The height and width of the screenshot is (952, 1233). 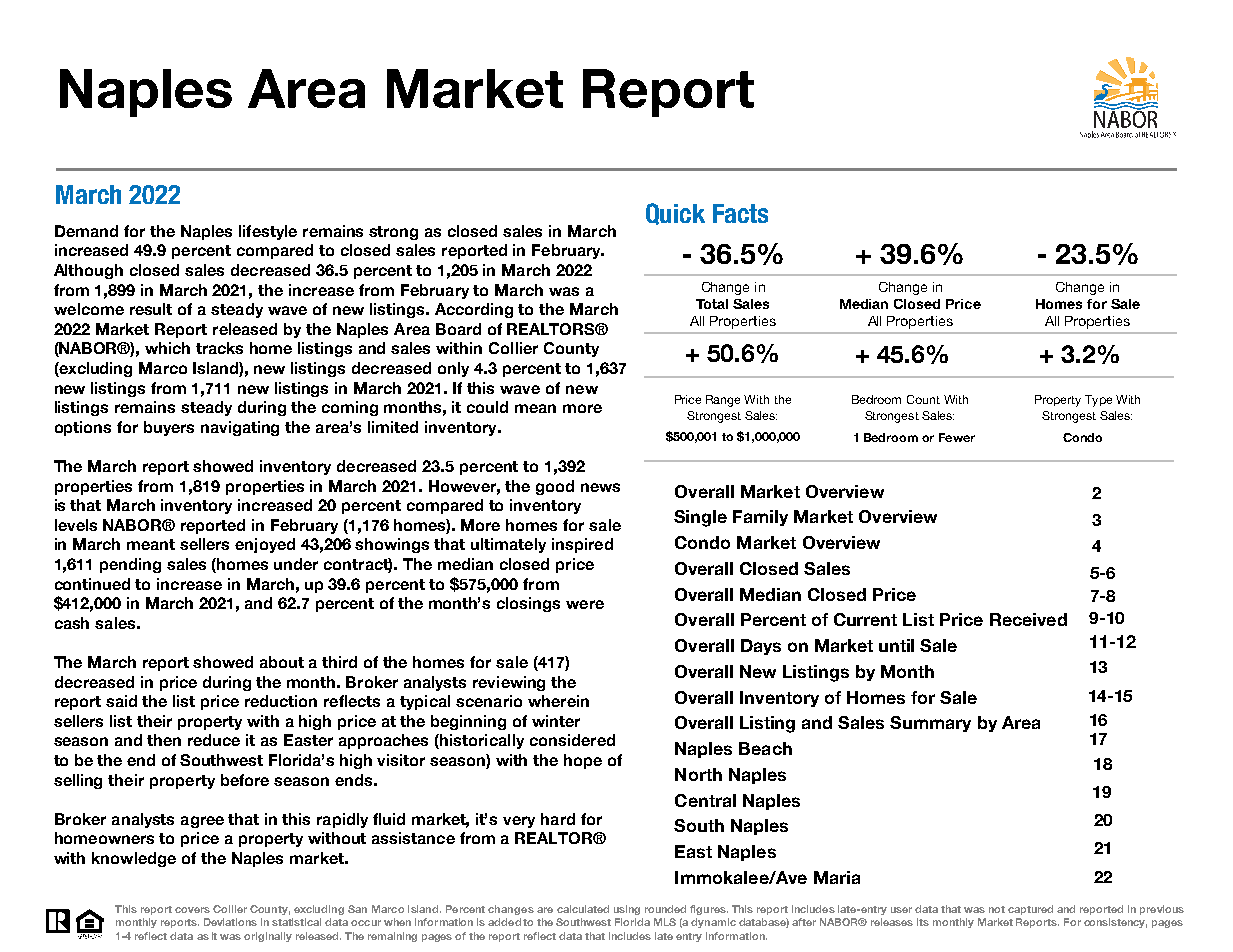 What do you see at coordinates (192, 910) in the screenshot?
I see `covers` at bounding box center [192, 910].
